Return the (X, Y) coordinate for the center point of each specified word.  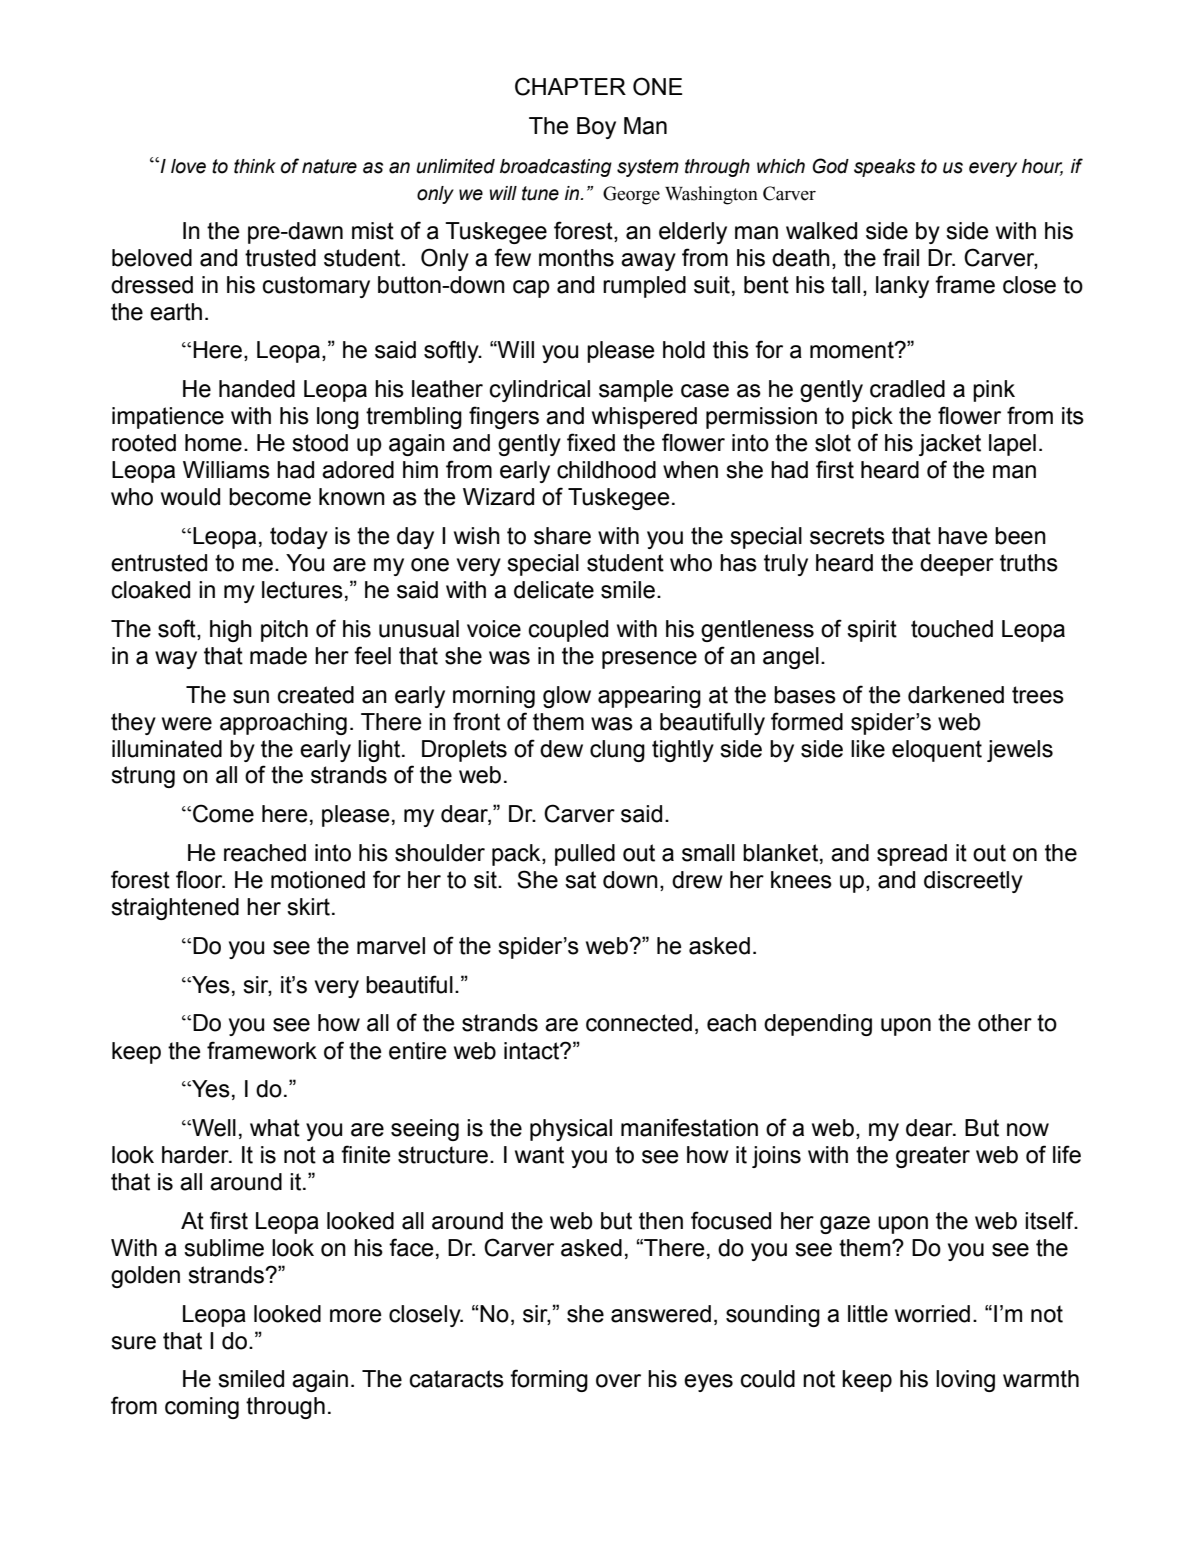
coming (202, 1408)
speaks (884, 168)
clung (617, 751)
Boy (596, 128)
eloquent (937, 751)
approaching (283, 724)
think (255, 166)
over (618, 1381)
